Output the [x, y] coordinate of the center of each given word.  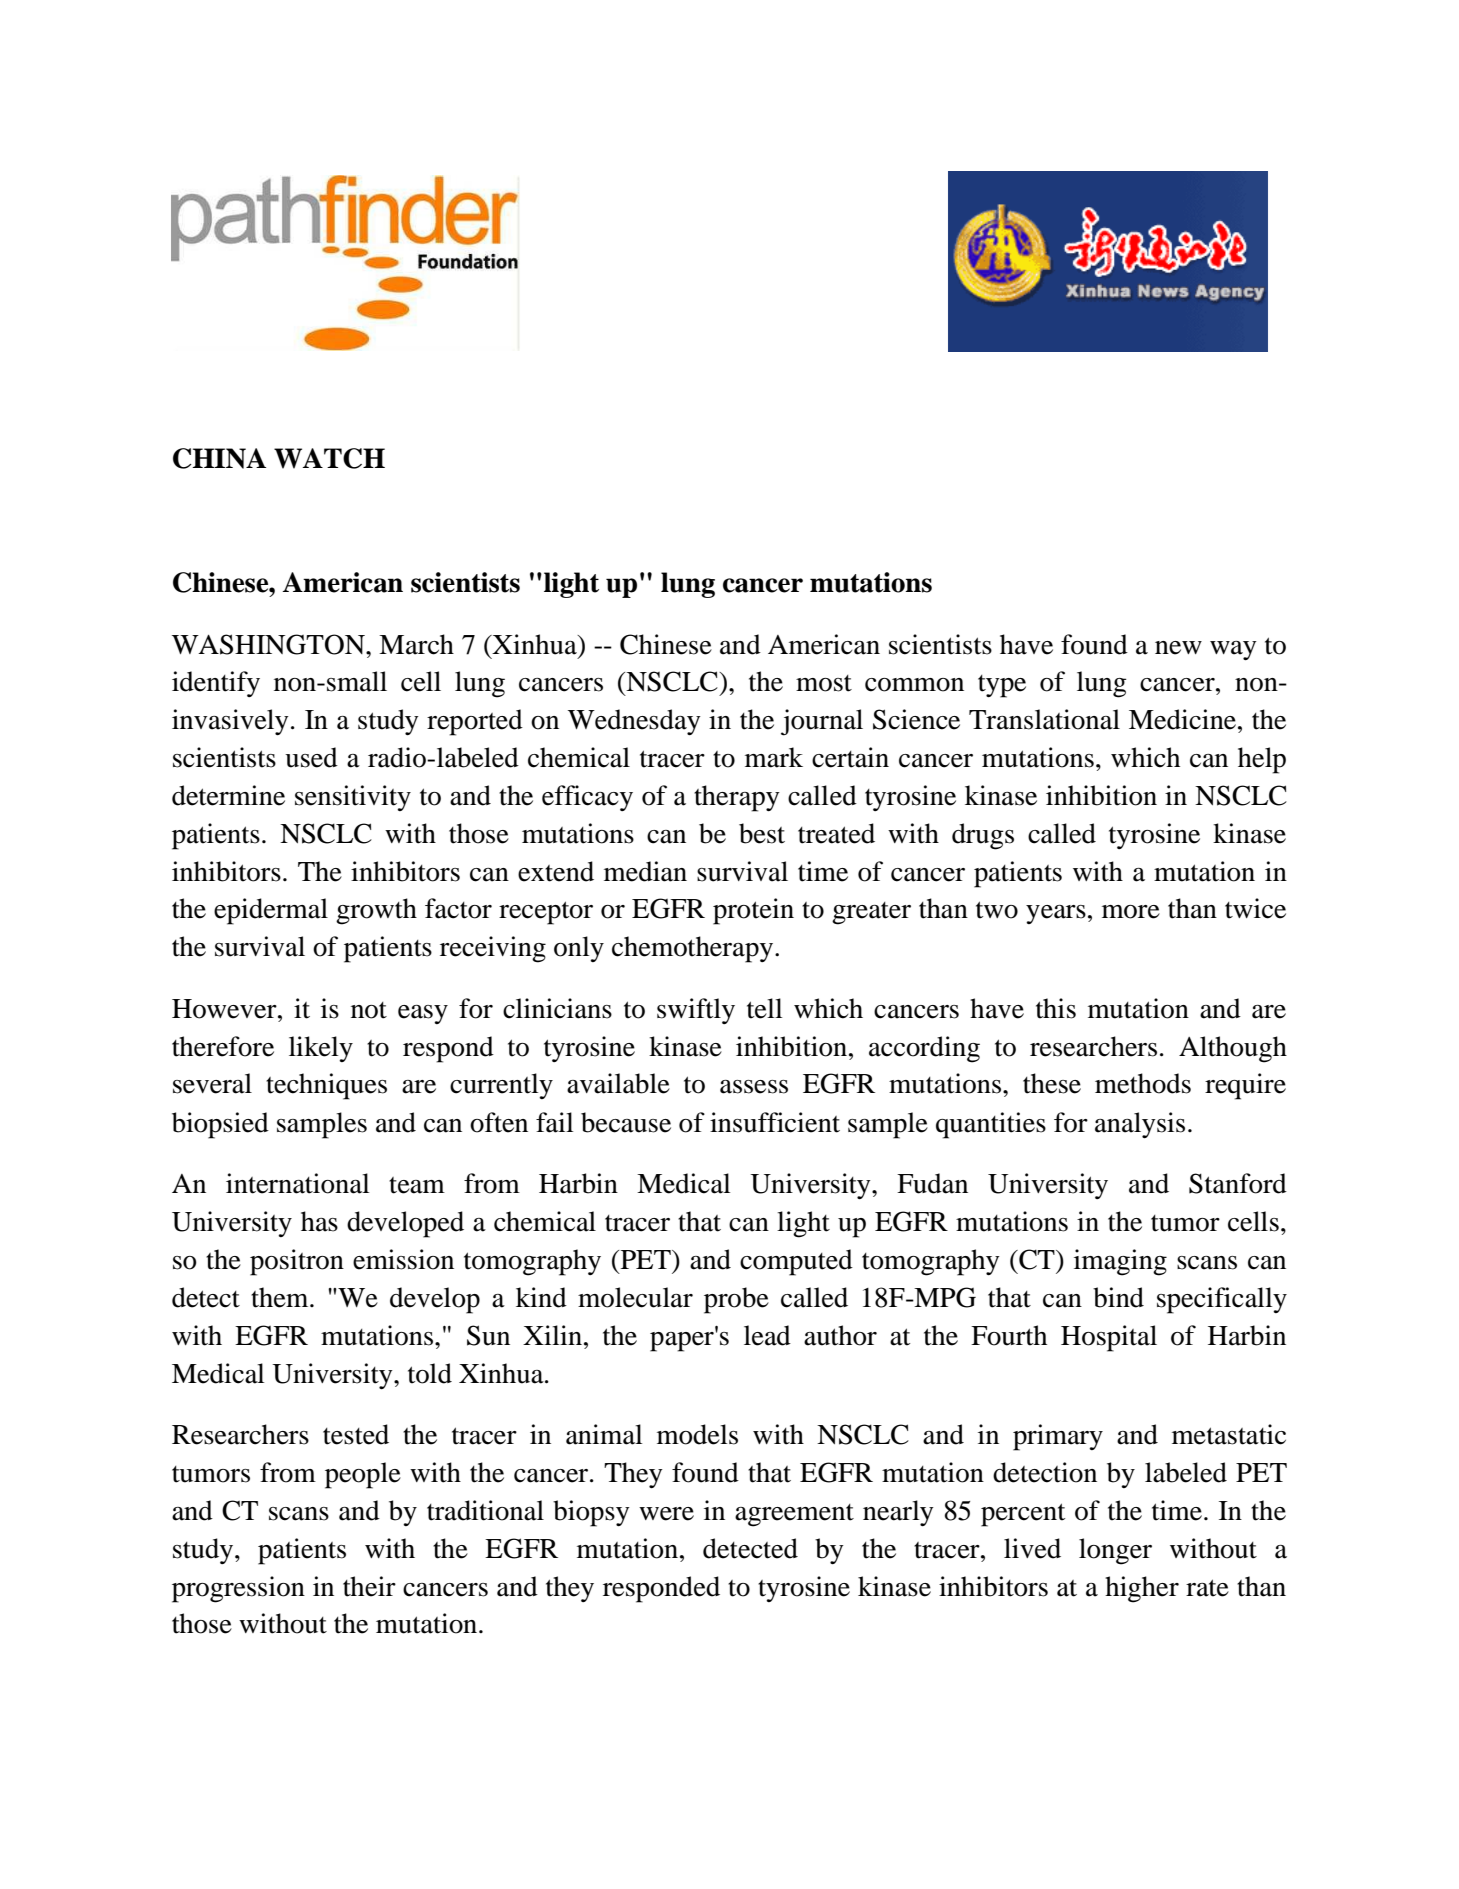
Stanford [1238, 1183]
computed [796, 1262]
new [1178, 648]
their [369, 1586]
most [824, 683]
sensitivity [353, 798]
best [762, 833]
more [1131, 912]
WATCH [329, 458]
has [319, 1221]
